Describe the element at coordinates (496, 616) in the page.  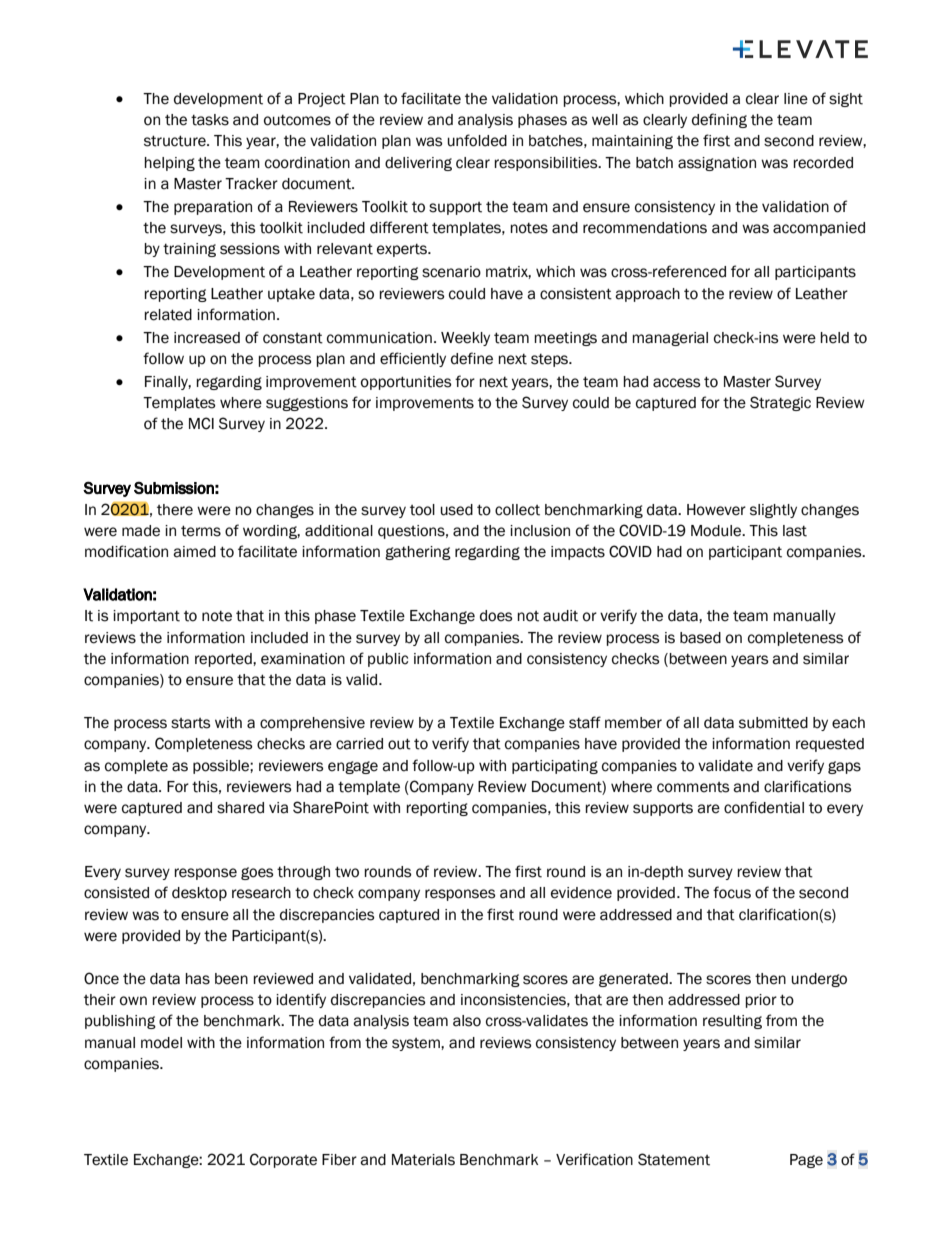
I see `does` at that location.
